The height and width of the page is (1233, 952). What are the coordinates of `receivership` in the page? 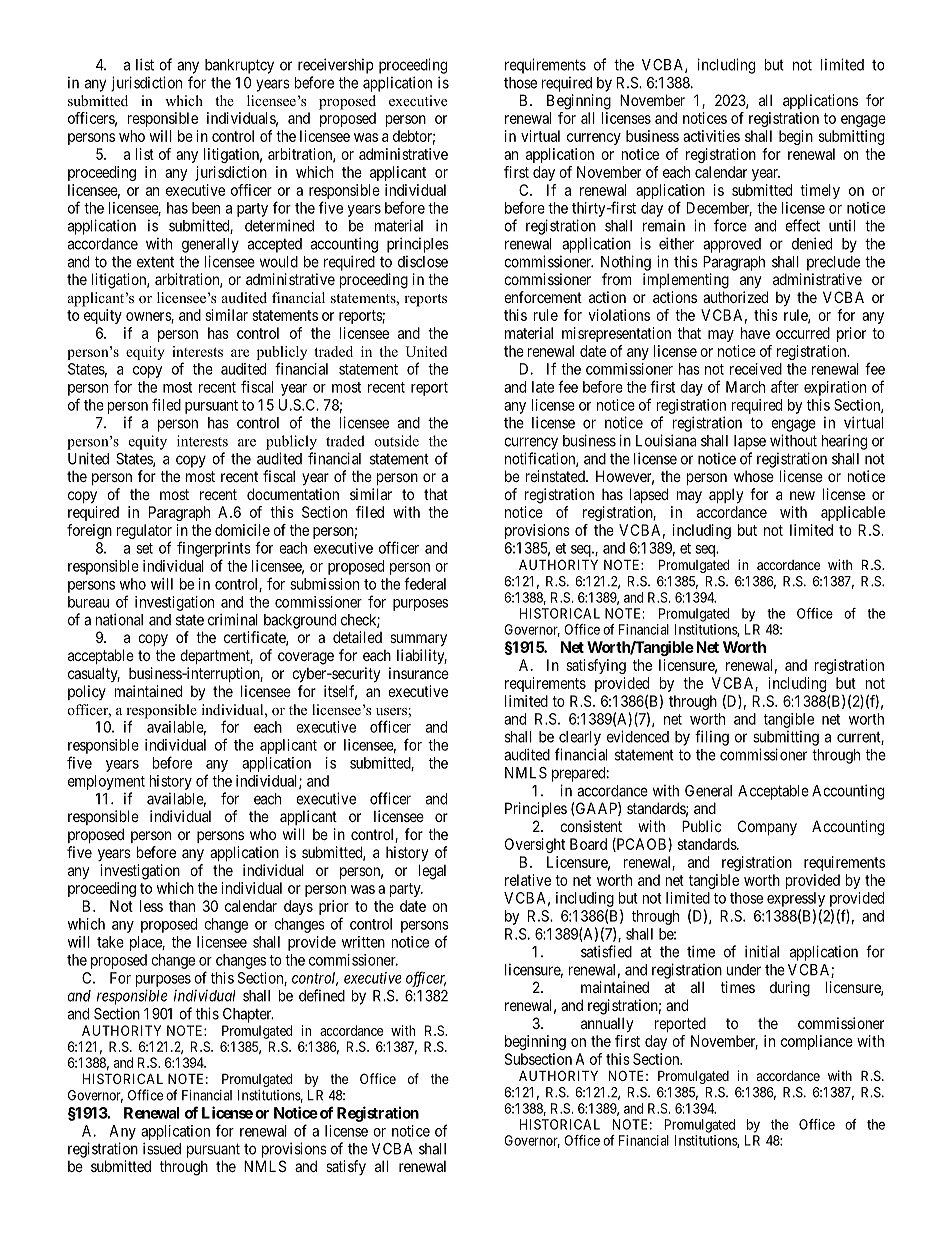 It's located at (335, 66).
